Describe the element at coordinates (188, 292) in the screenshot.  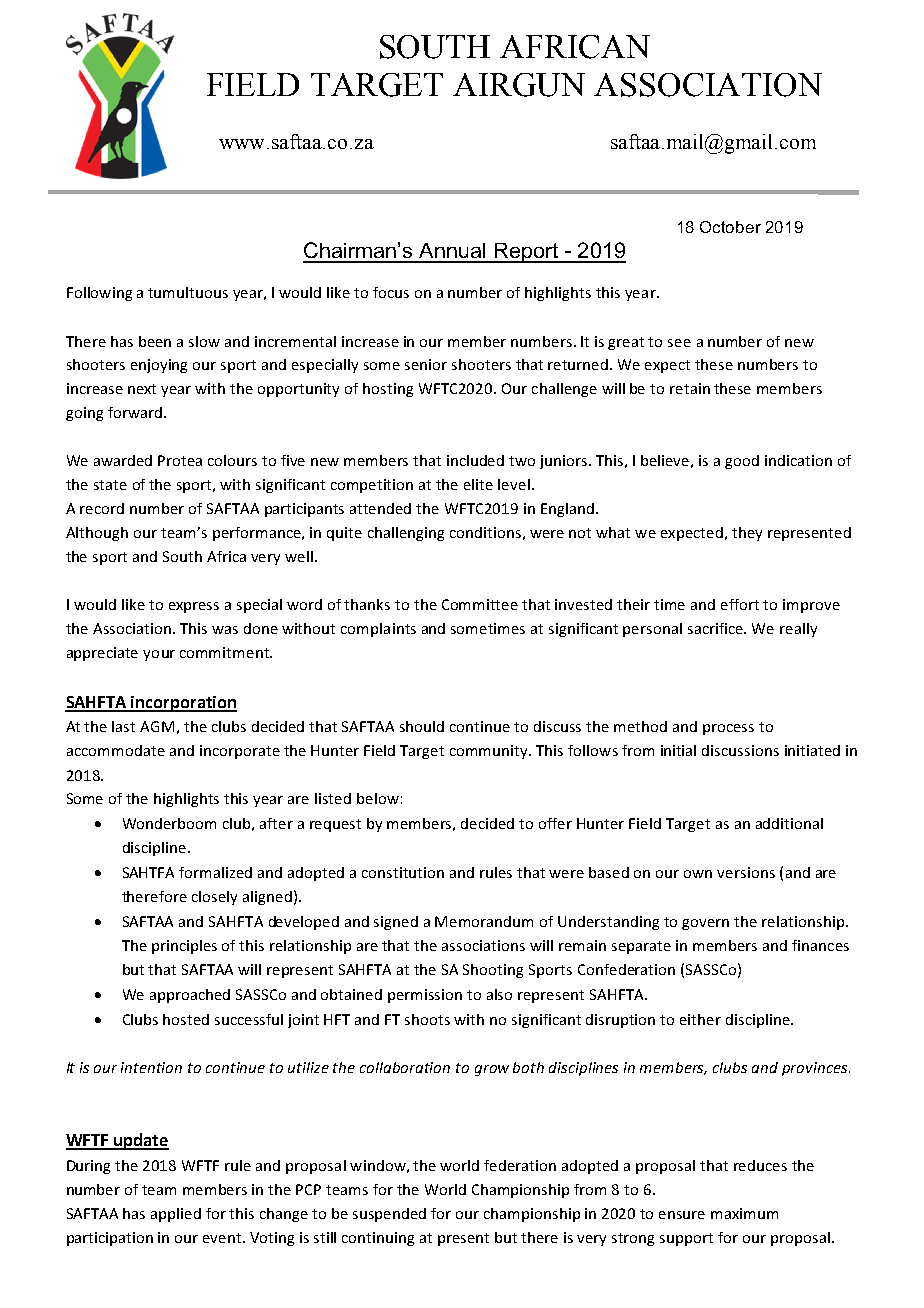
I see `tumultuous` at that location.
